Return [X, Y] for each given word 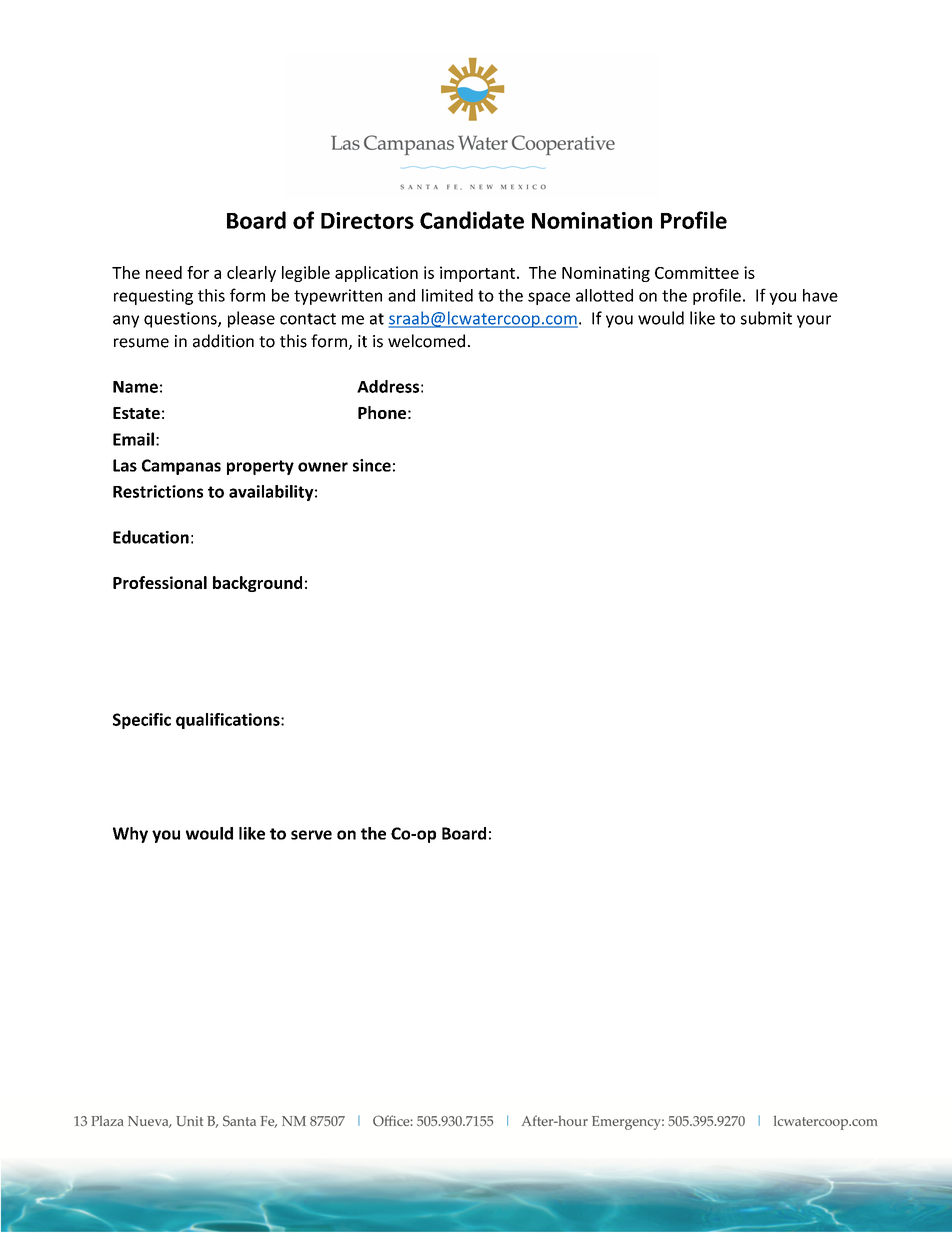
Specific [142, 721]
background [257, 584]
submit [766, 318]
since [372, 465]
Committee [697, 272]
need [164, 272]
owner [323, 467]
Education [151, 537]
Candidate [472, 220]
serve [311, 835]
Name [135, 387]
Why [130, 835]
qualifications [229, 721]
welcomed [426, 341]
